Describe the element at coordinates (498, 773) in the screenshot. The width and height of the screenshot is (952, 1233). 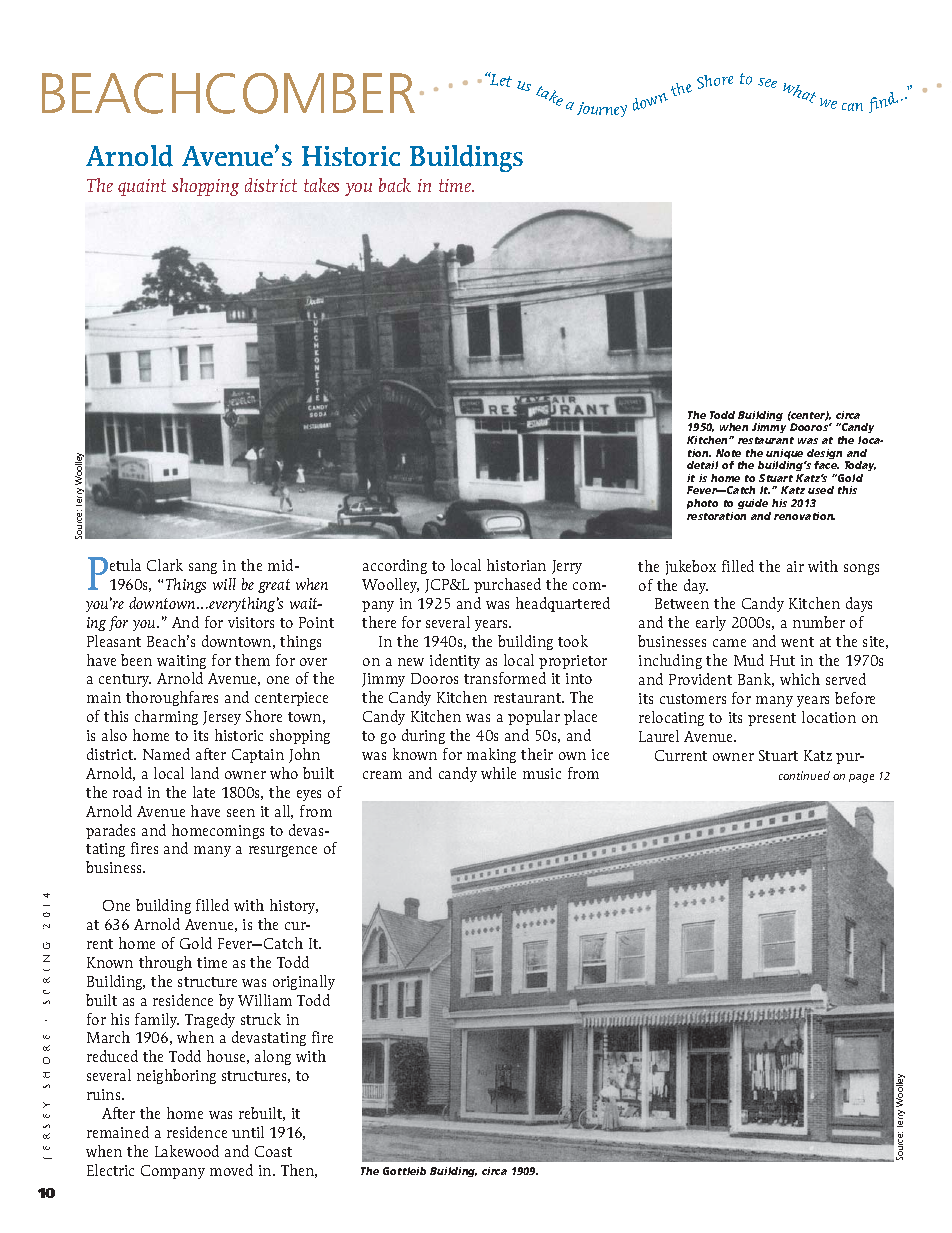
I see `while` at that location.
